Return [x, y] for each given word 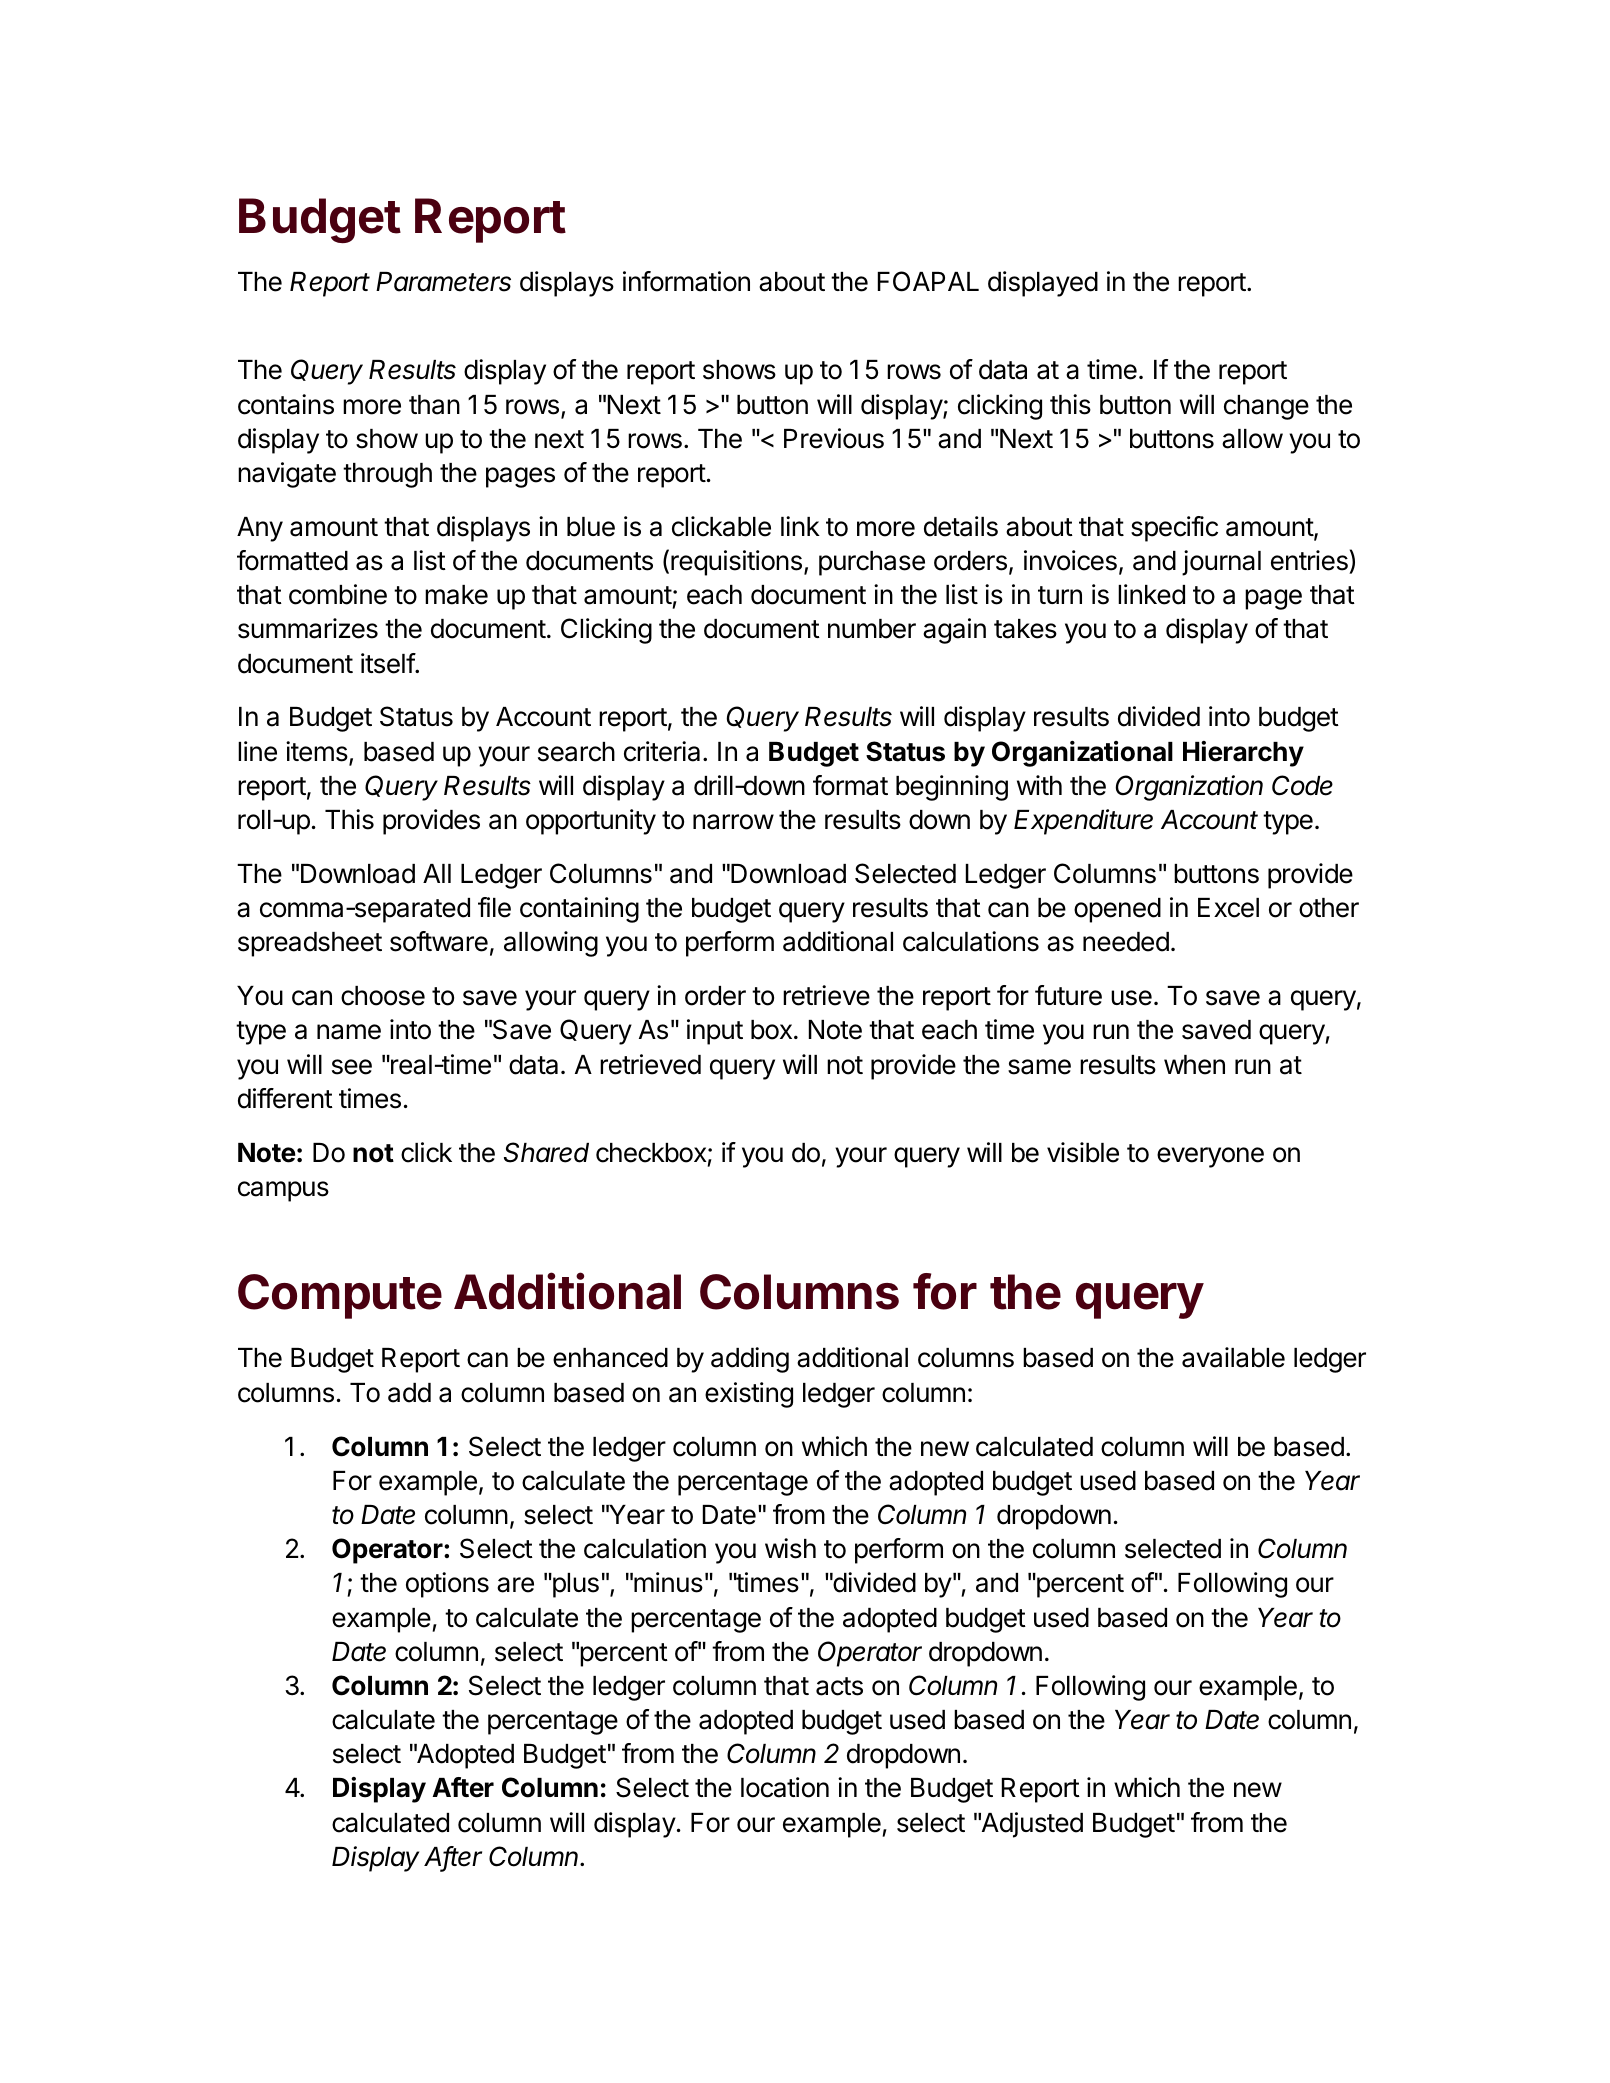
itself [388, 663]
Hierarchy [1243, 754]
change [1266, 407]
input [715, 1032]
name [349, 1032]
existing [749, 1395]
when [1194, 1065]
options [447, 1585]
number [872, 629]
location [785, 1787]
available [1233, 1357]
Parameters [443, 282]
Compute [340, 1296]
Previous [834, 438]
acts [839, 1686]
